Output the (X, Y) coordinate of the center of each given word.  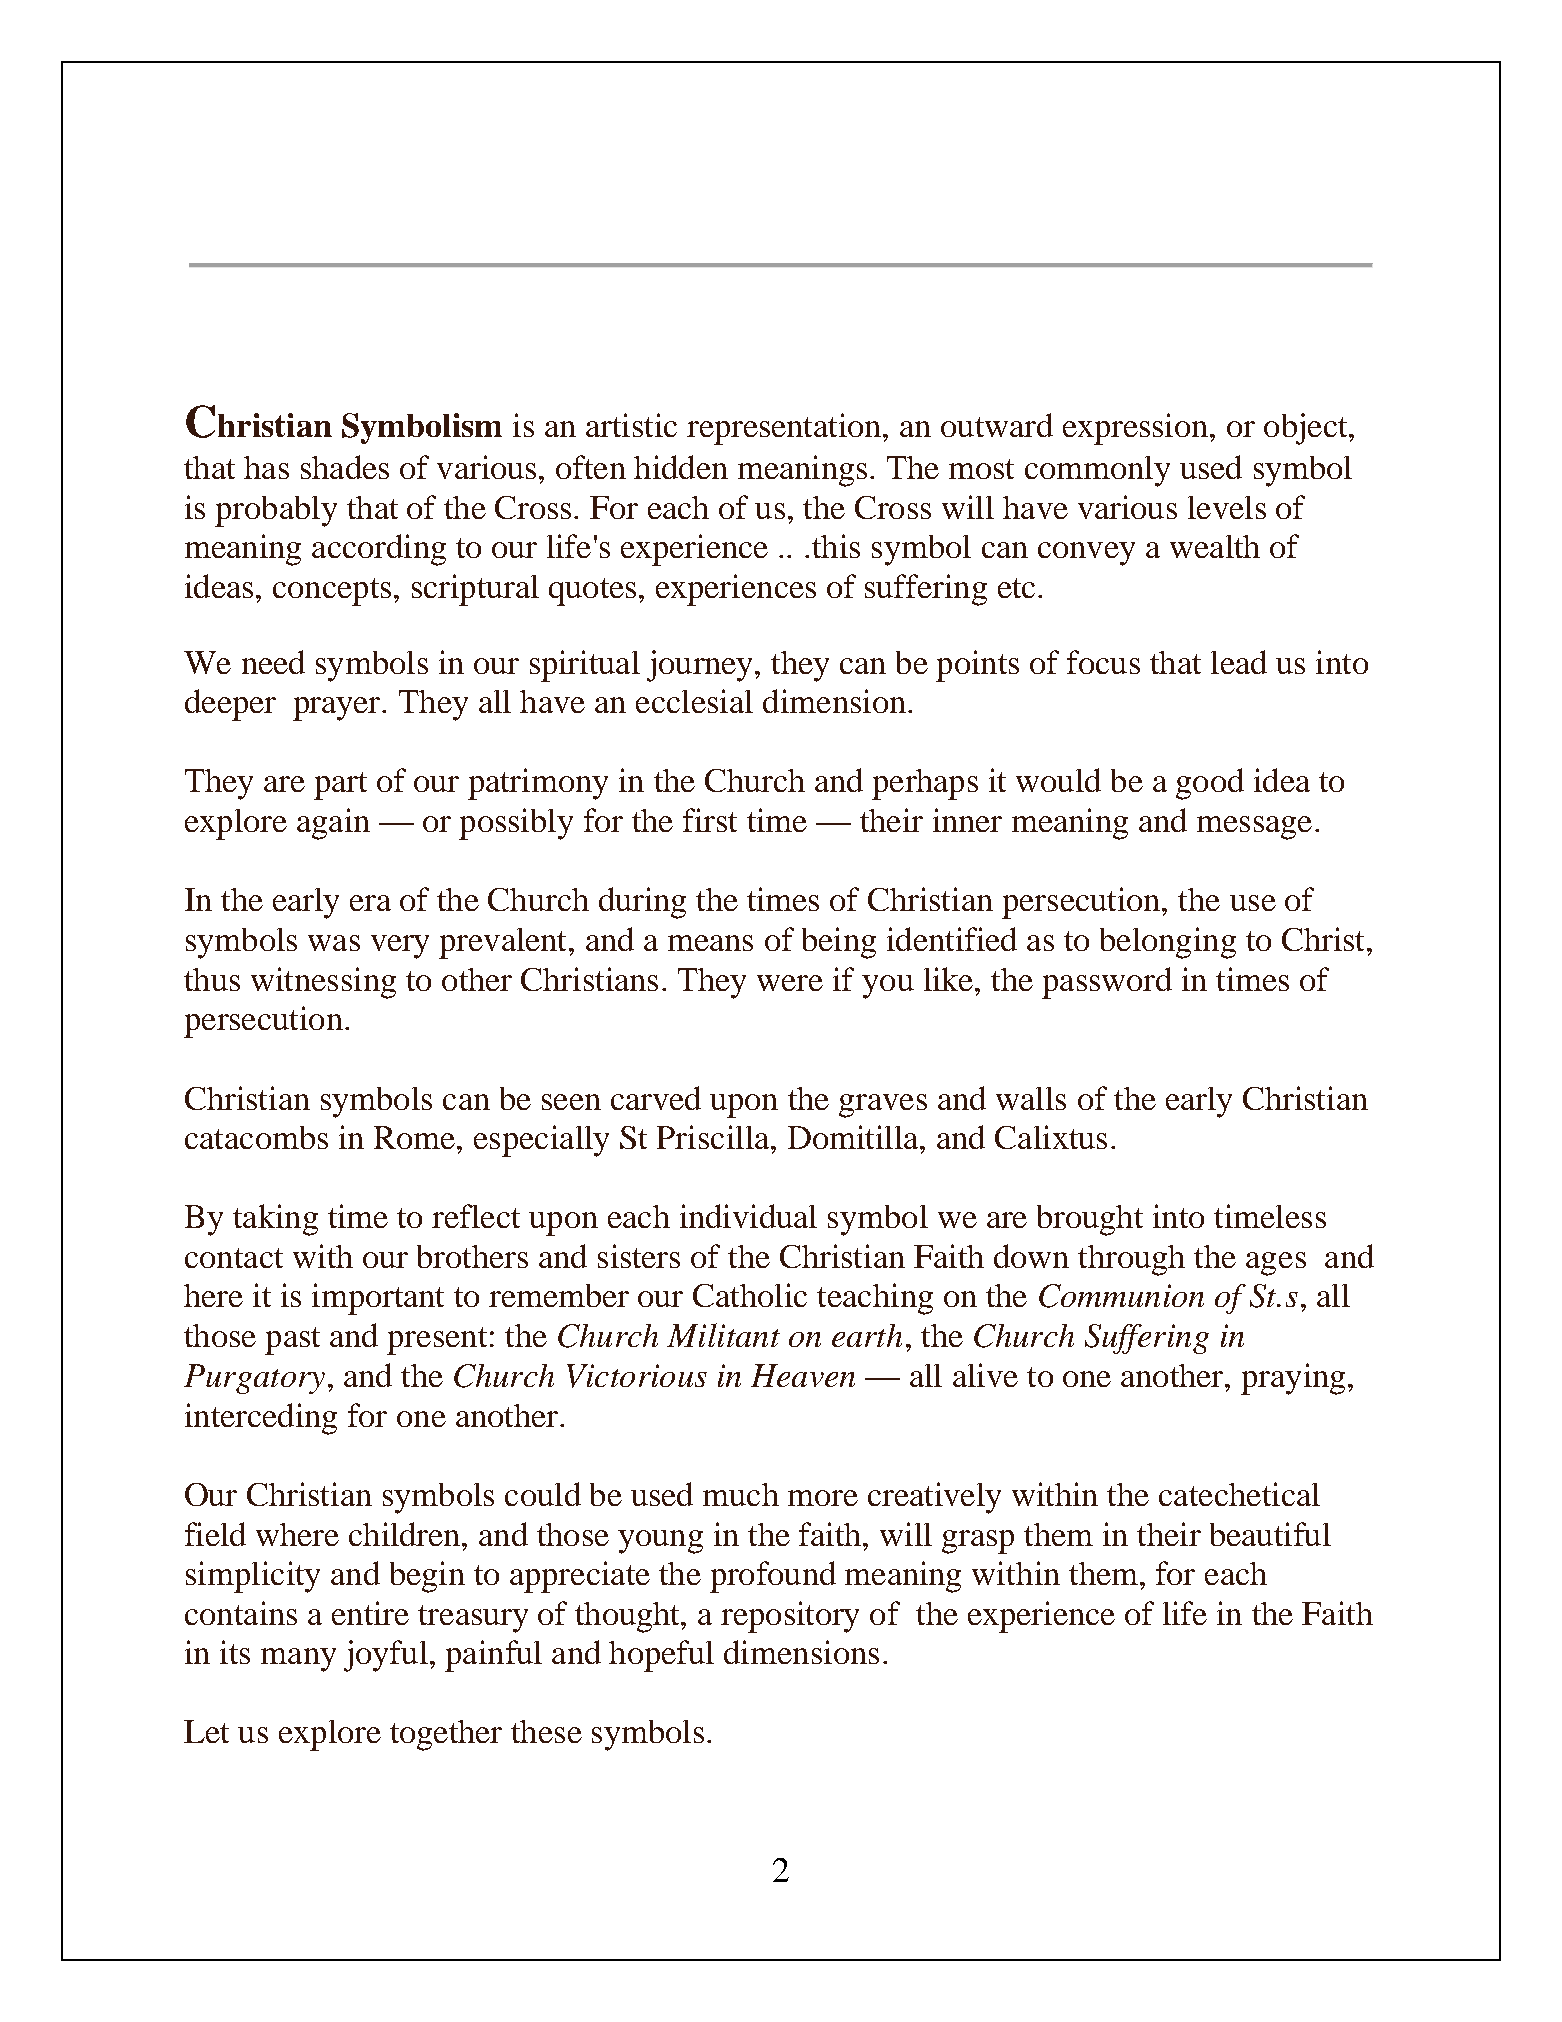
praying (1293, 1379)
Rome (414, 1137)
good (1210, 784)
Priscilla (714, 1137)
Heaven (803, 1375)
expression (1137, 429)
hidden (681, 467)
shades (345, 467)
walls (1031, 1098)
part (340, 786)
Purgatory (254, 1379)
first (710, 820)
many (298, 1660)
